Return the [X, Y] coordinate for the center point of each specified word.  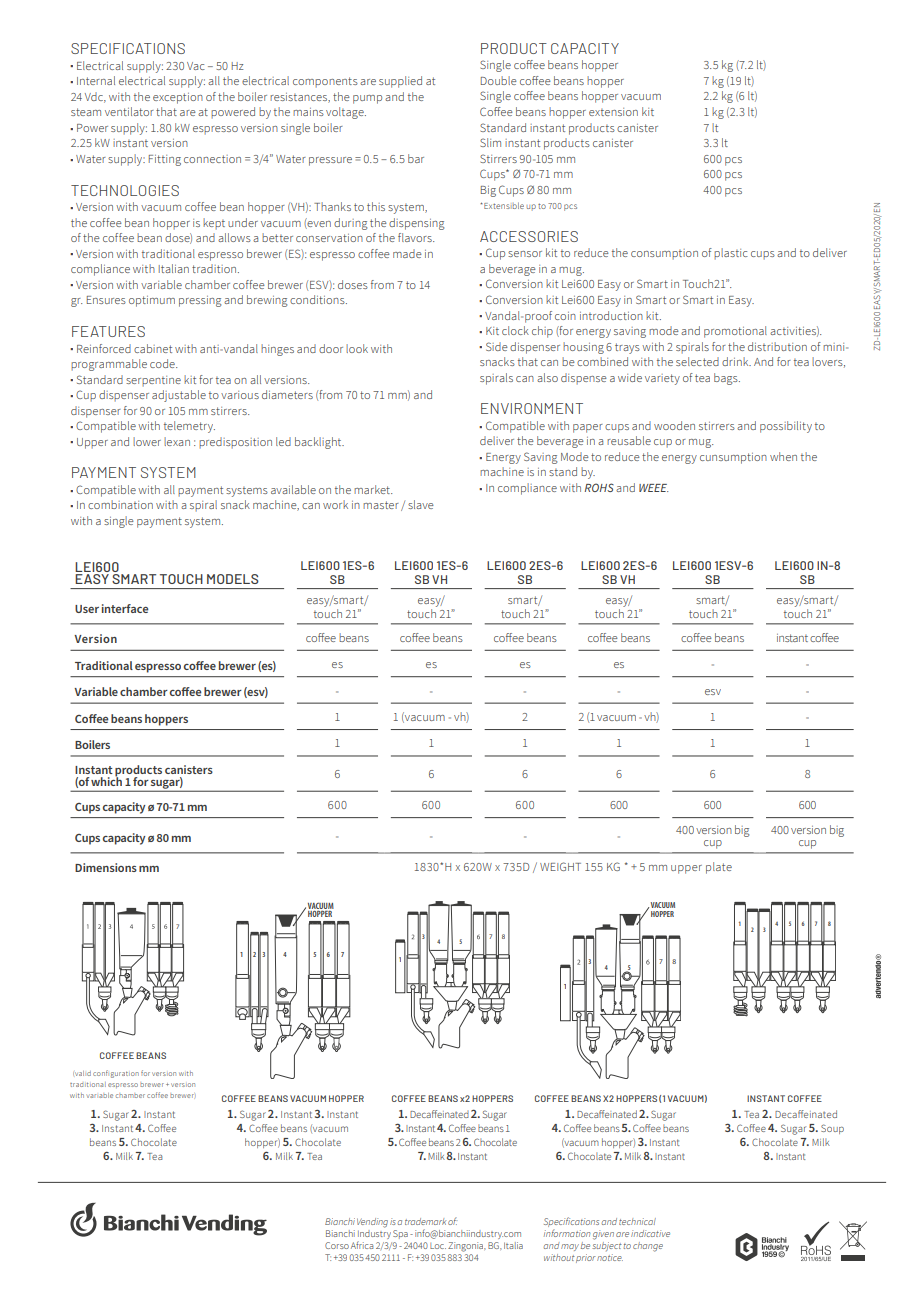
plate [719, 868]
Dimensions [106, 867]
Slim [490, 142]
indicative [650, 1233]
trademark [425, 1221]
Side [497, 346]
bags [727, 379]
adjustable [179, 396]
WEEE [653, 488]
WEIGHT [560, 866]
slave [421, 504]
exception [178, 98]
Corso [337, 1245]
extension [613, 112]
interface [125, 608]
